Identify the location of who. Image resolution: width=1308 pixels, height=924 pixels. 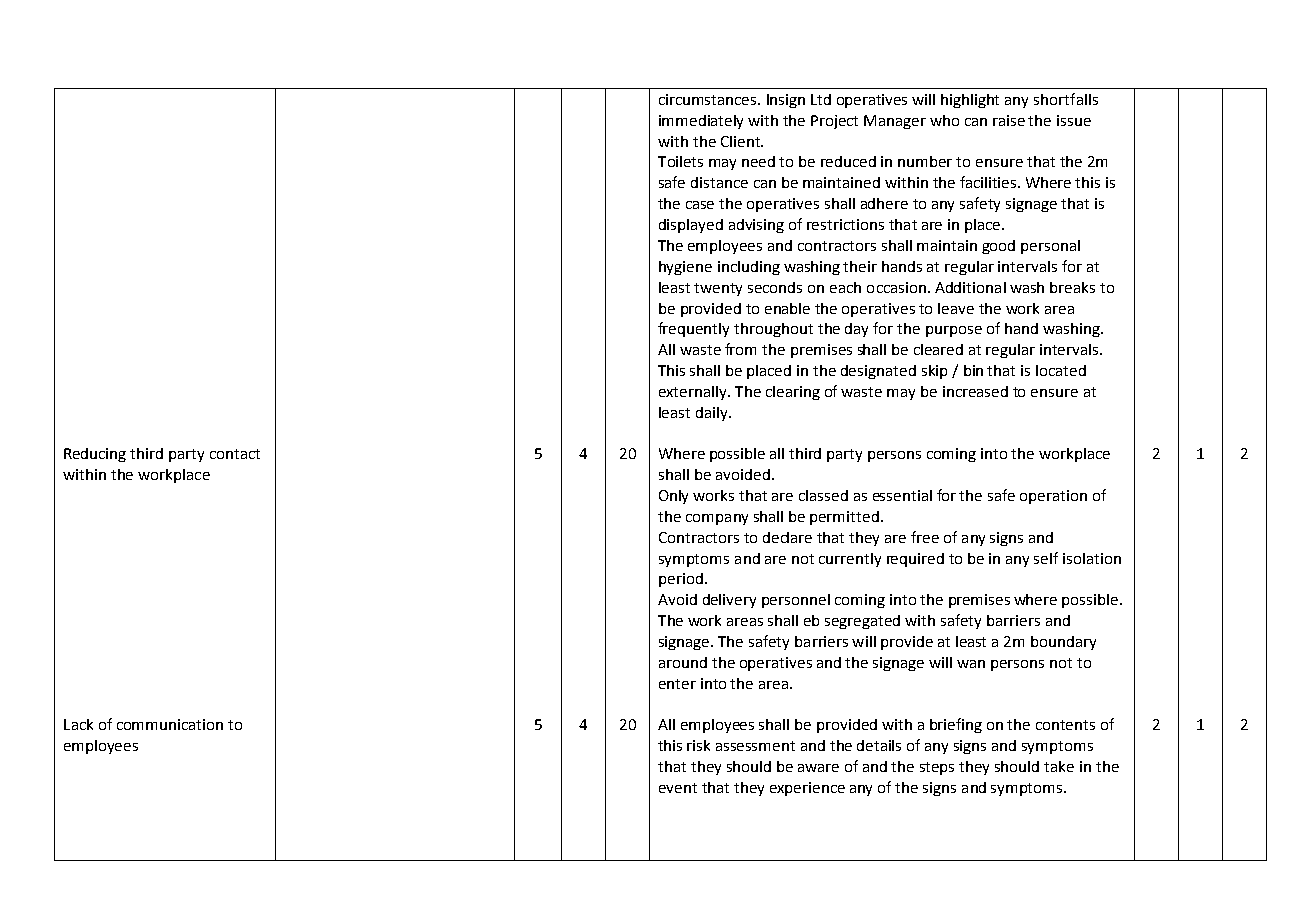
(944, 120).
